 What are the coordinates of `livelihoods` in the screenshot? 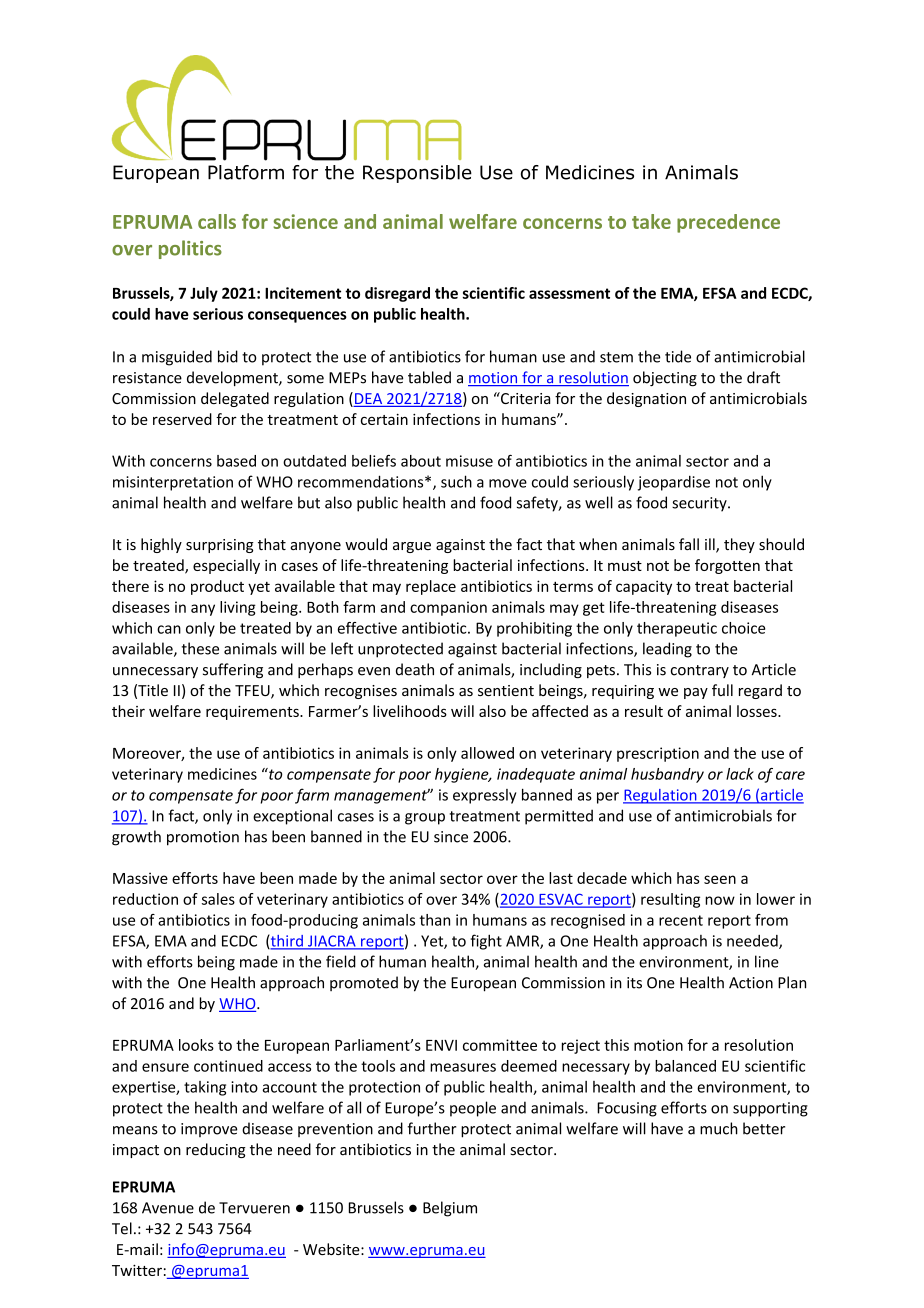 It's located at (410, 711).
